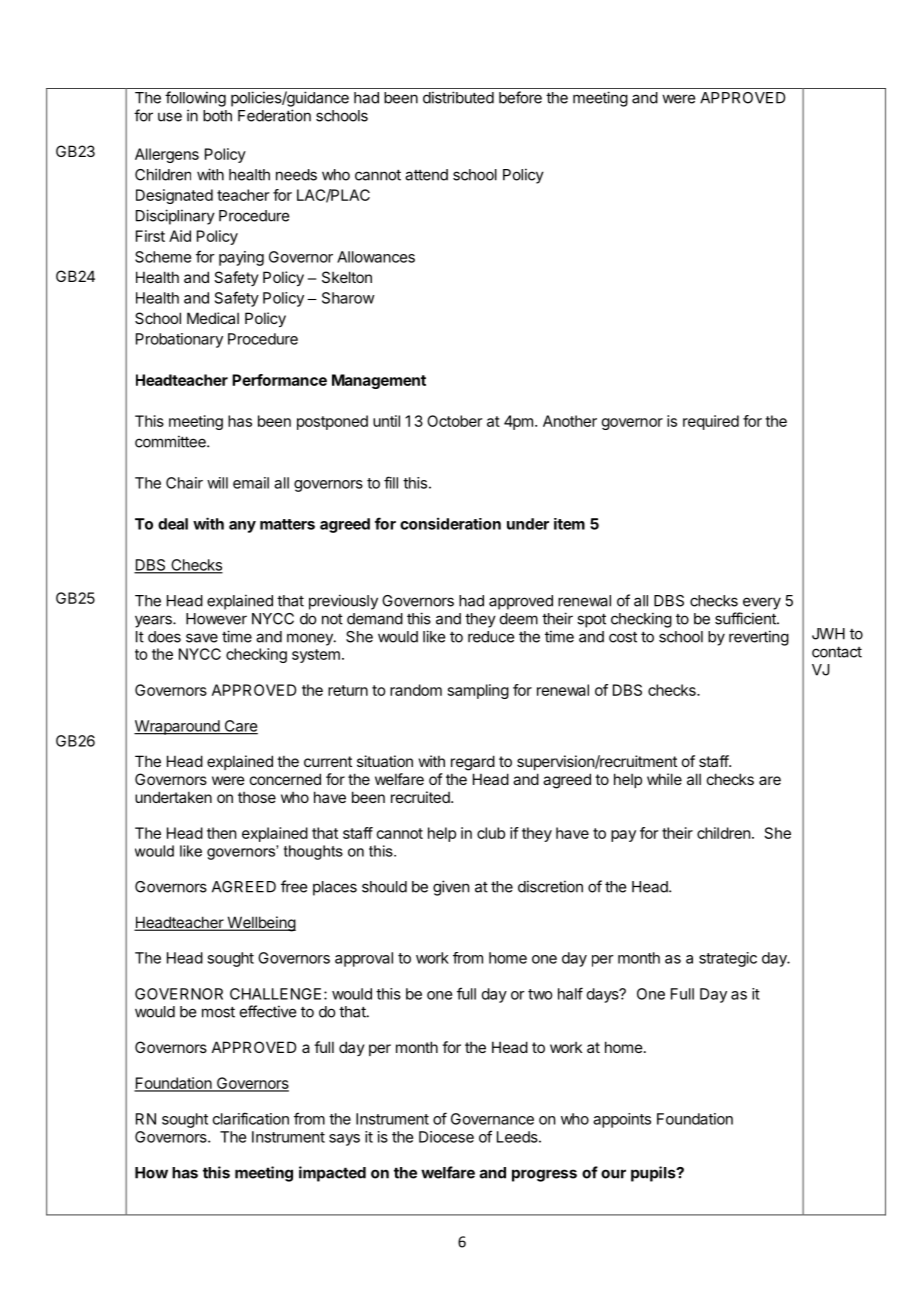 The height and width of the document is (1308, 924). Describe the element at coordinates (664, 779) in the document. I see `while` at that location.
